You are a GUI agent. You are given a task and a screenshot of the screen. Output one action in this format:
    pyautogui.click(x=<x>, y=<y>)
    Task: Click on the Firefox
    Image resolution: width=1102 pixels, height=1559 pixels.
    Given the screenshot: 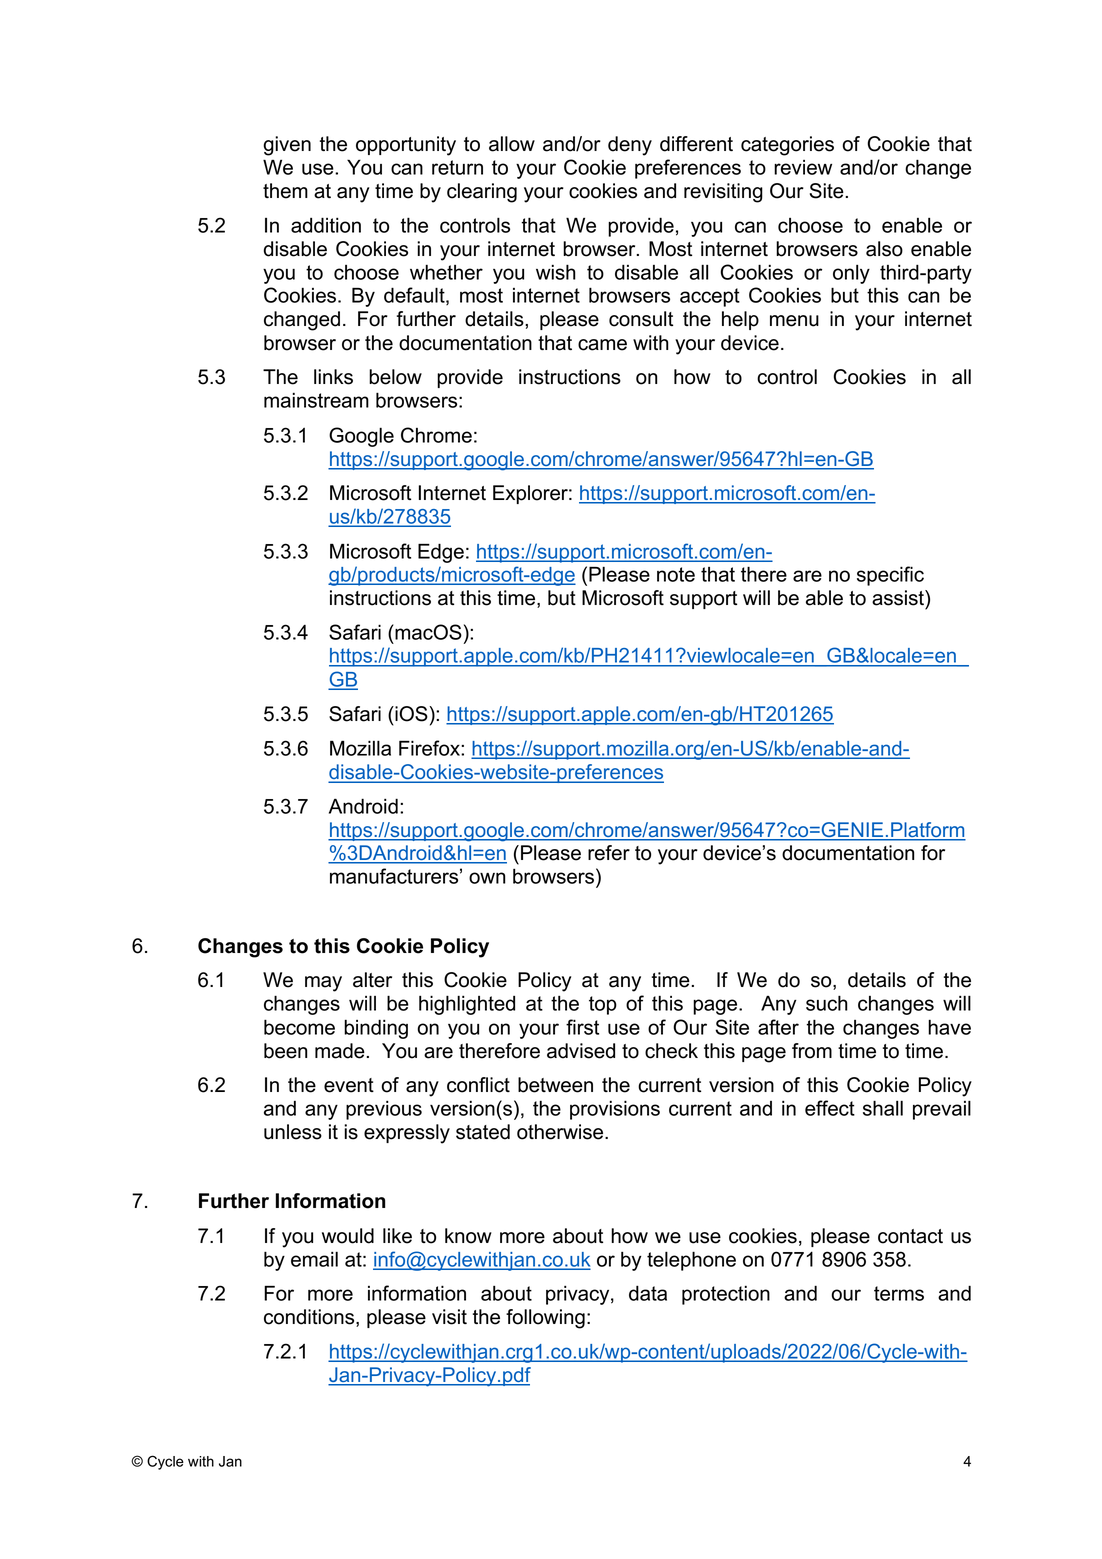 What is the action you would take?
    pyautogui.click(x=430, y=748)
